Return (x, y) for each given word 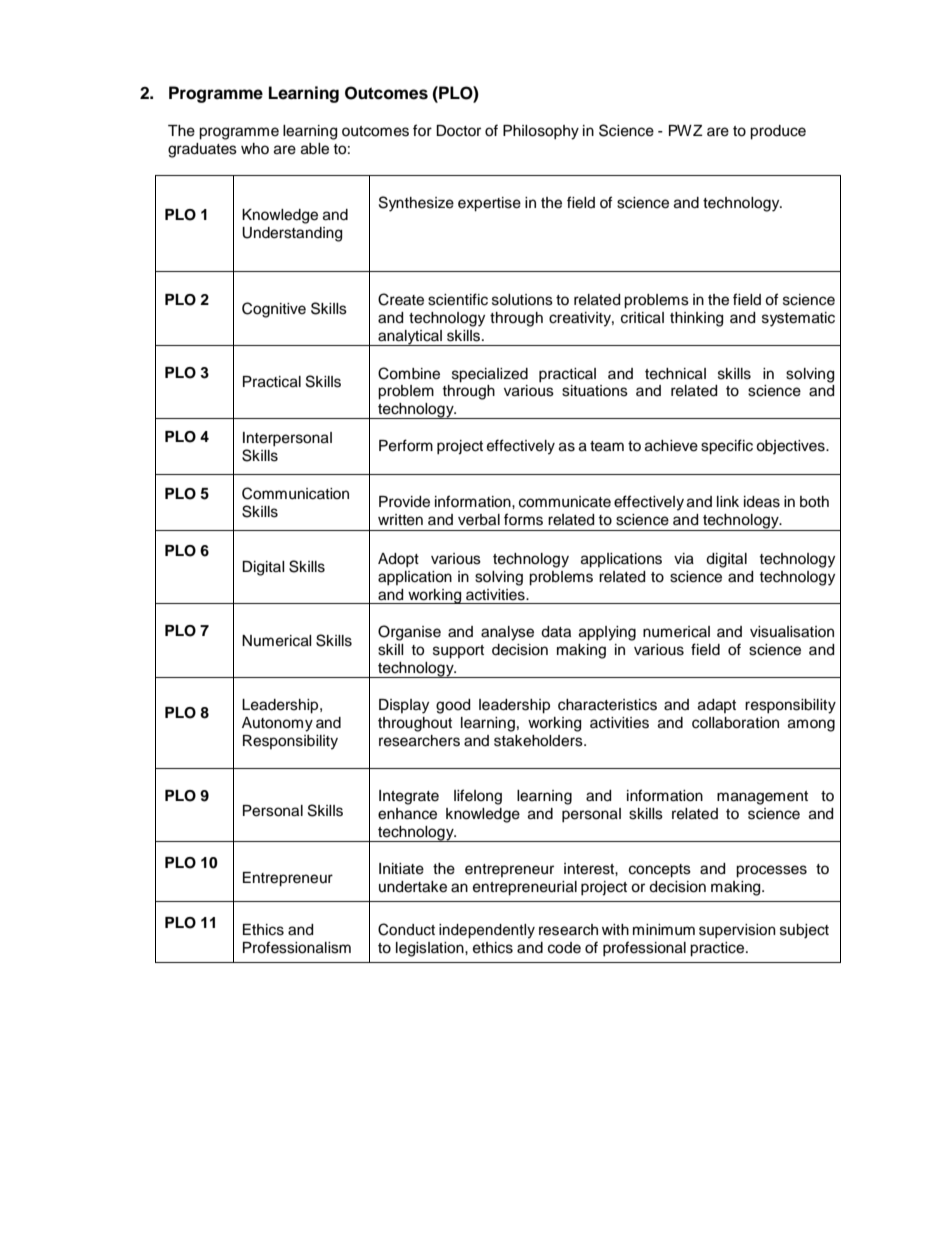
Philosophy (541, 132)
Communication (295, 493)
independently (487, 931)
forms (523, 519)
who (255, 148)
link (728, 501)
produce (778, 132)
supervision (737, 931)
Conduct (406, 929)
